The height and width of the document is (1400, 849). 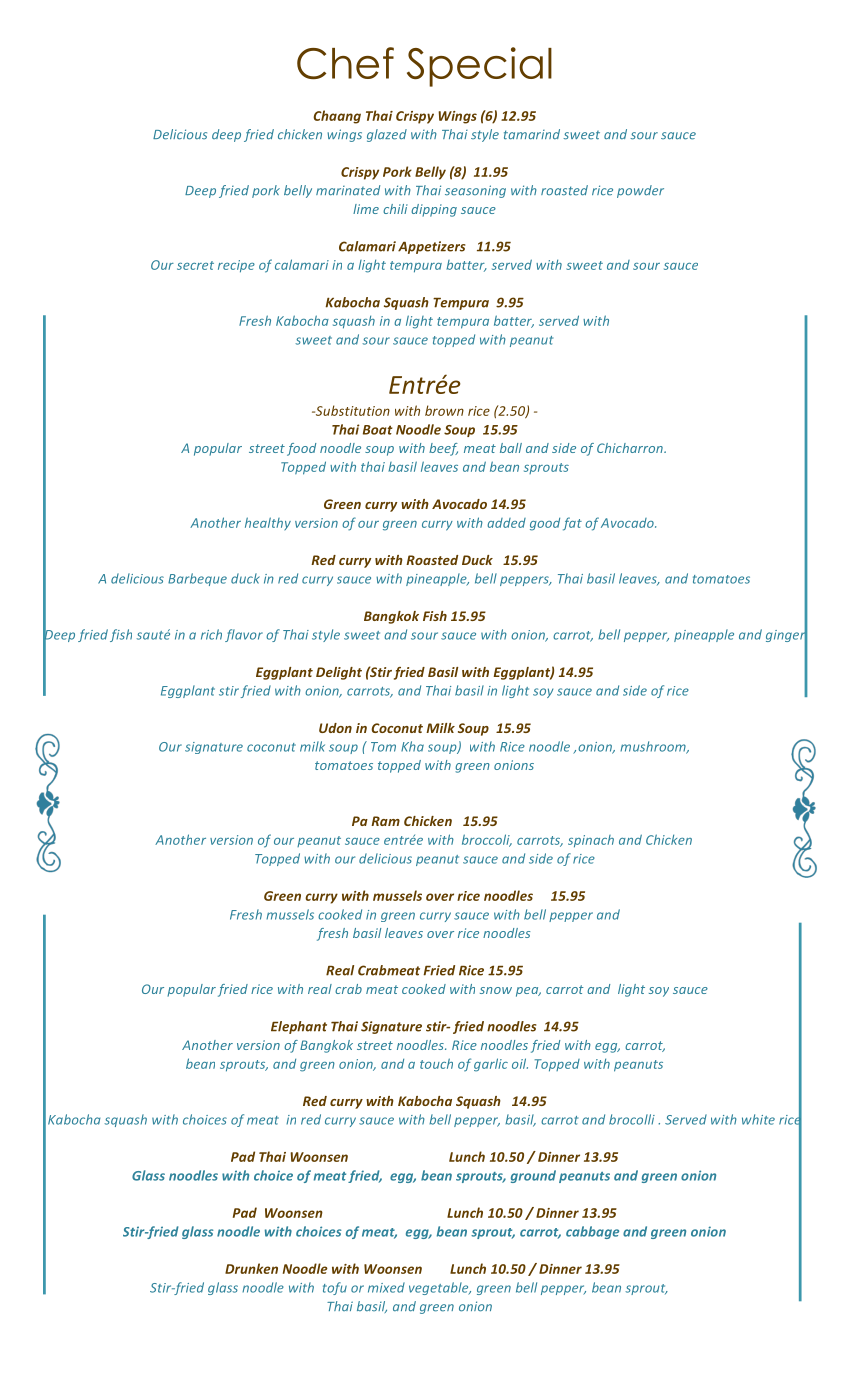 I want to click on vegetable, so click(x=440, y=1288).
